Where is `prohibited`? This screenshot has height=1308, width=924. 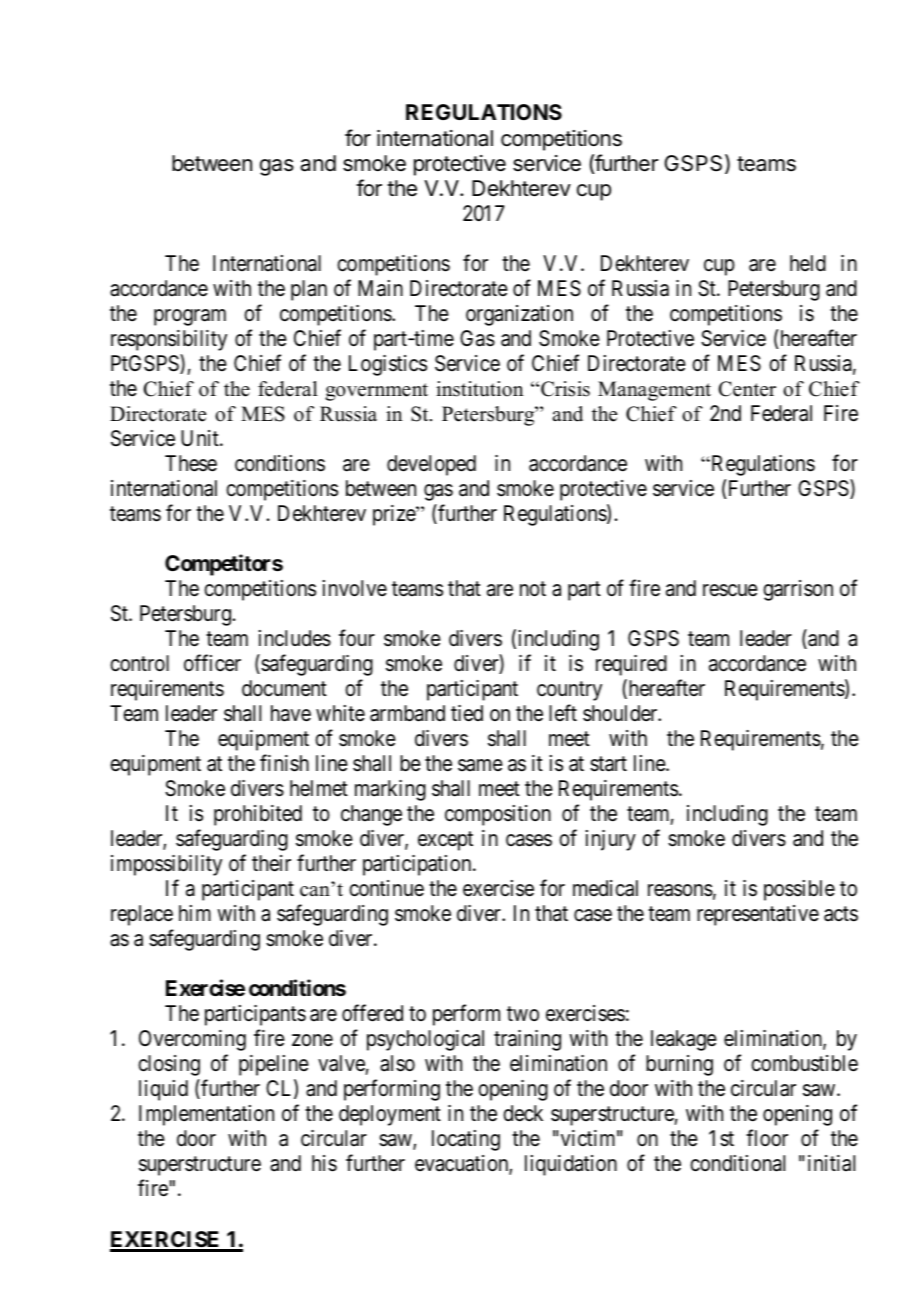 prohibited is located at coordinates (258, 815).
